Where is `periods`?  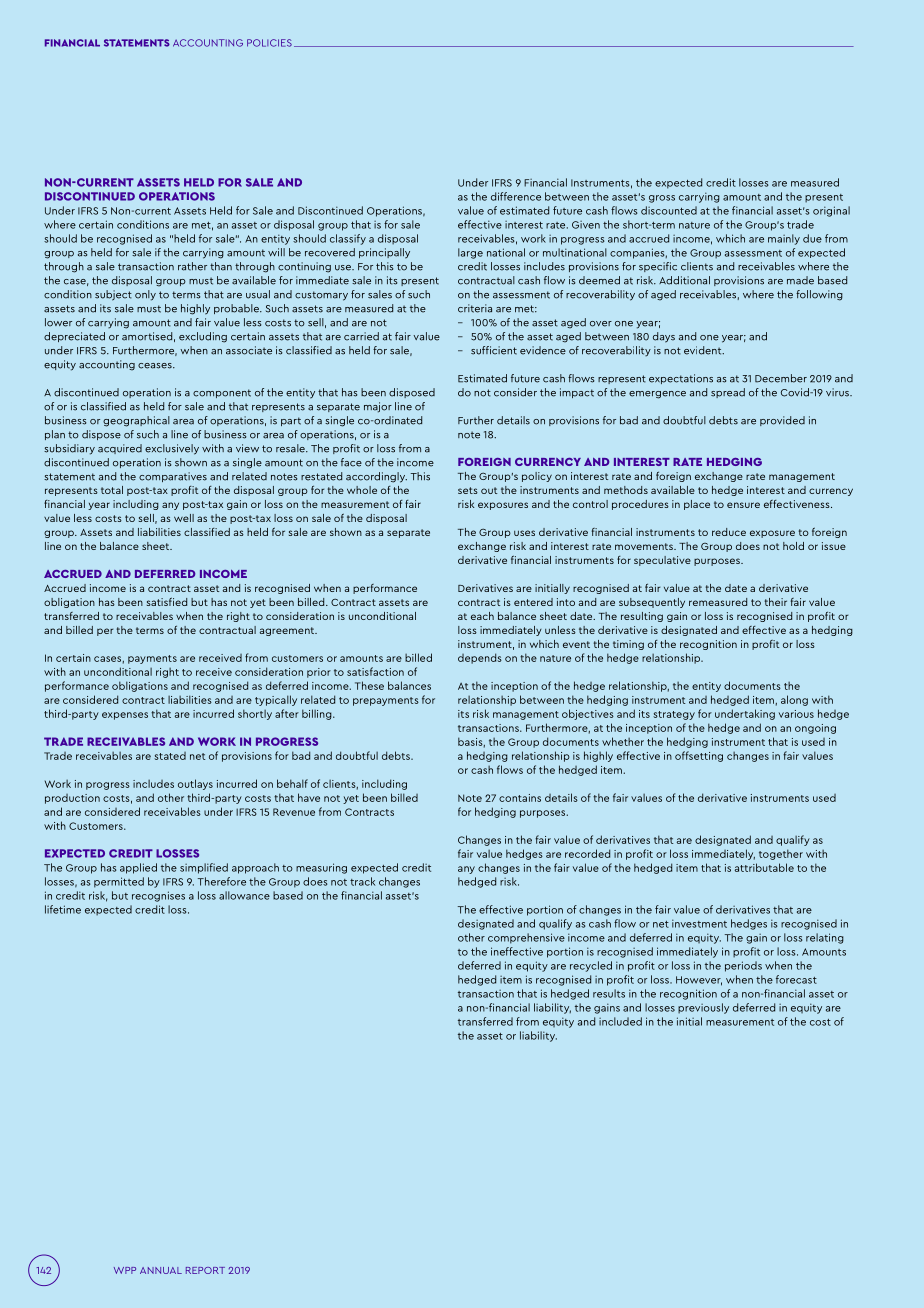
periods is located at coordinates (743, 966).
